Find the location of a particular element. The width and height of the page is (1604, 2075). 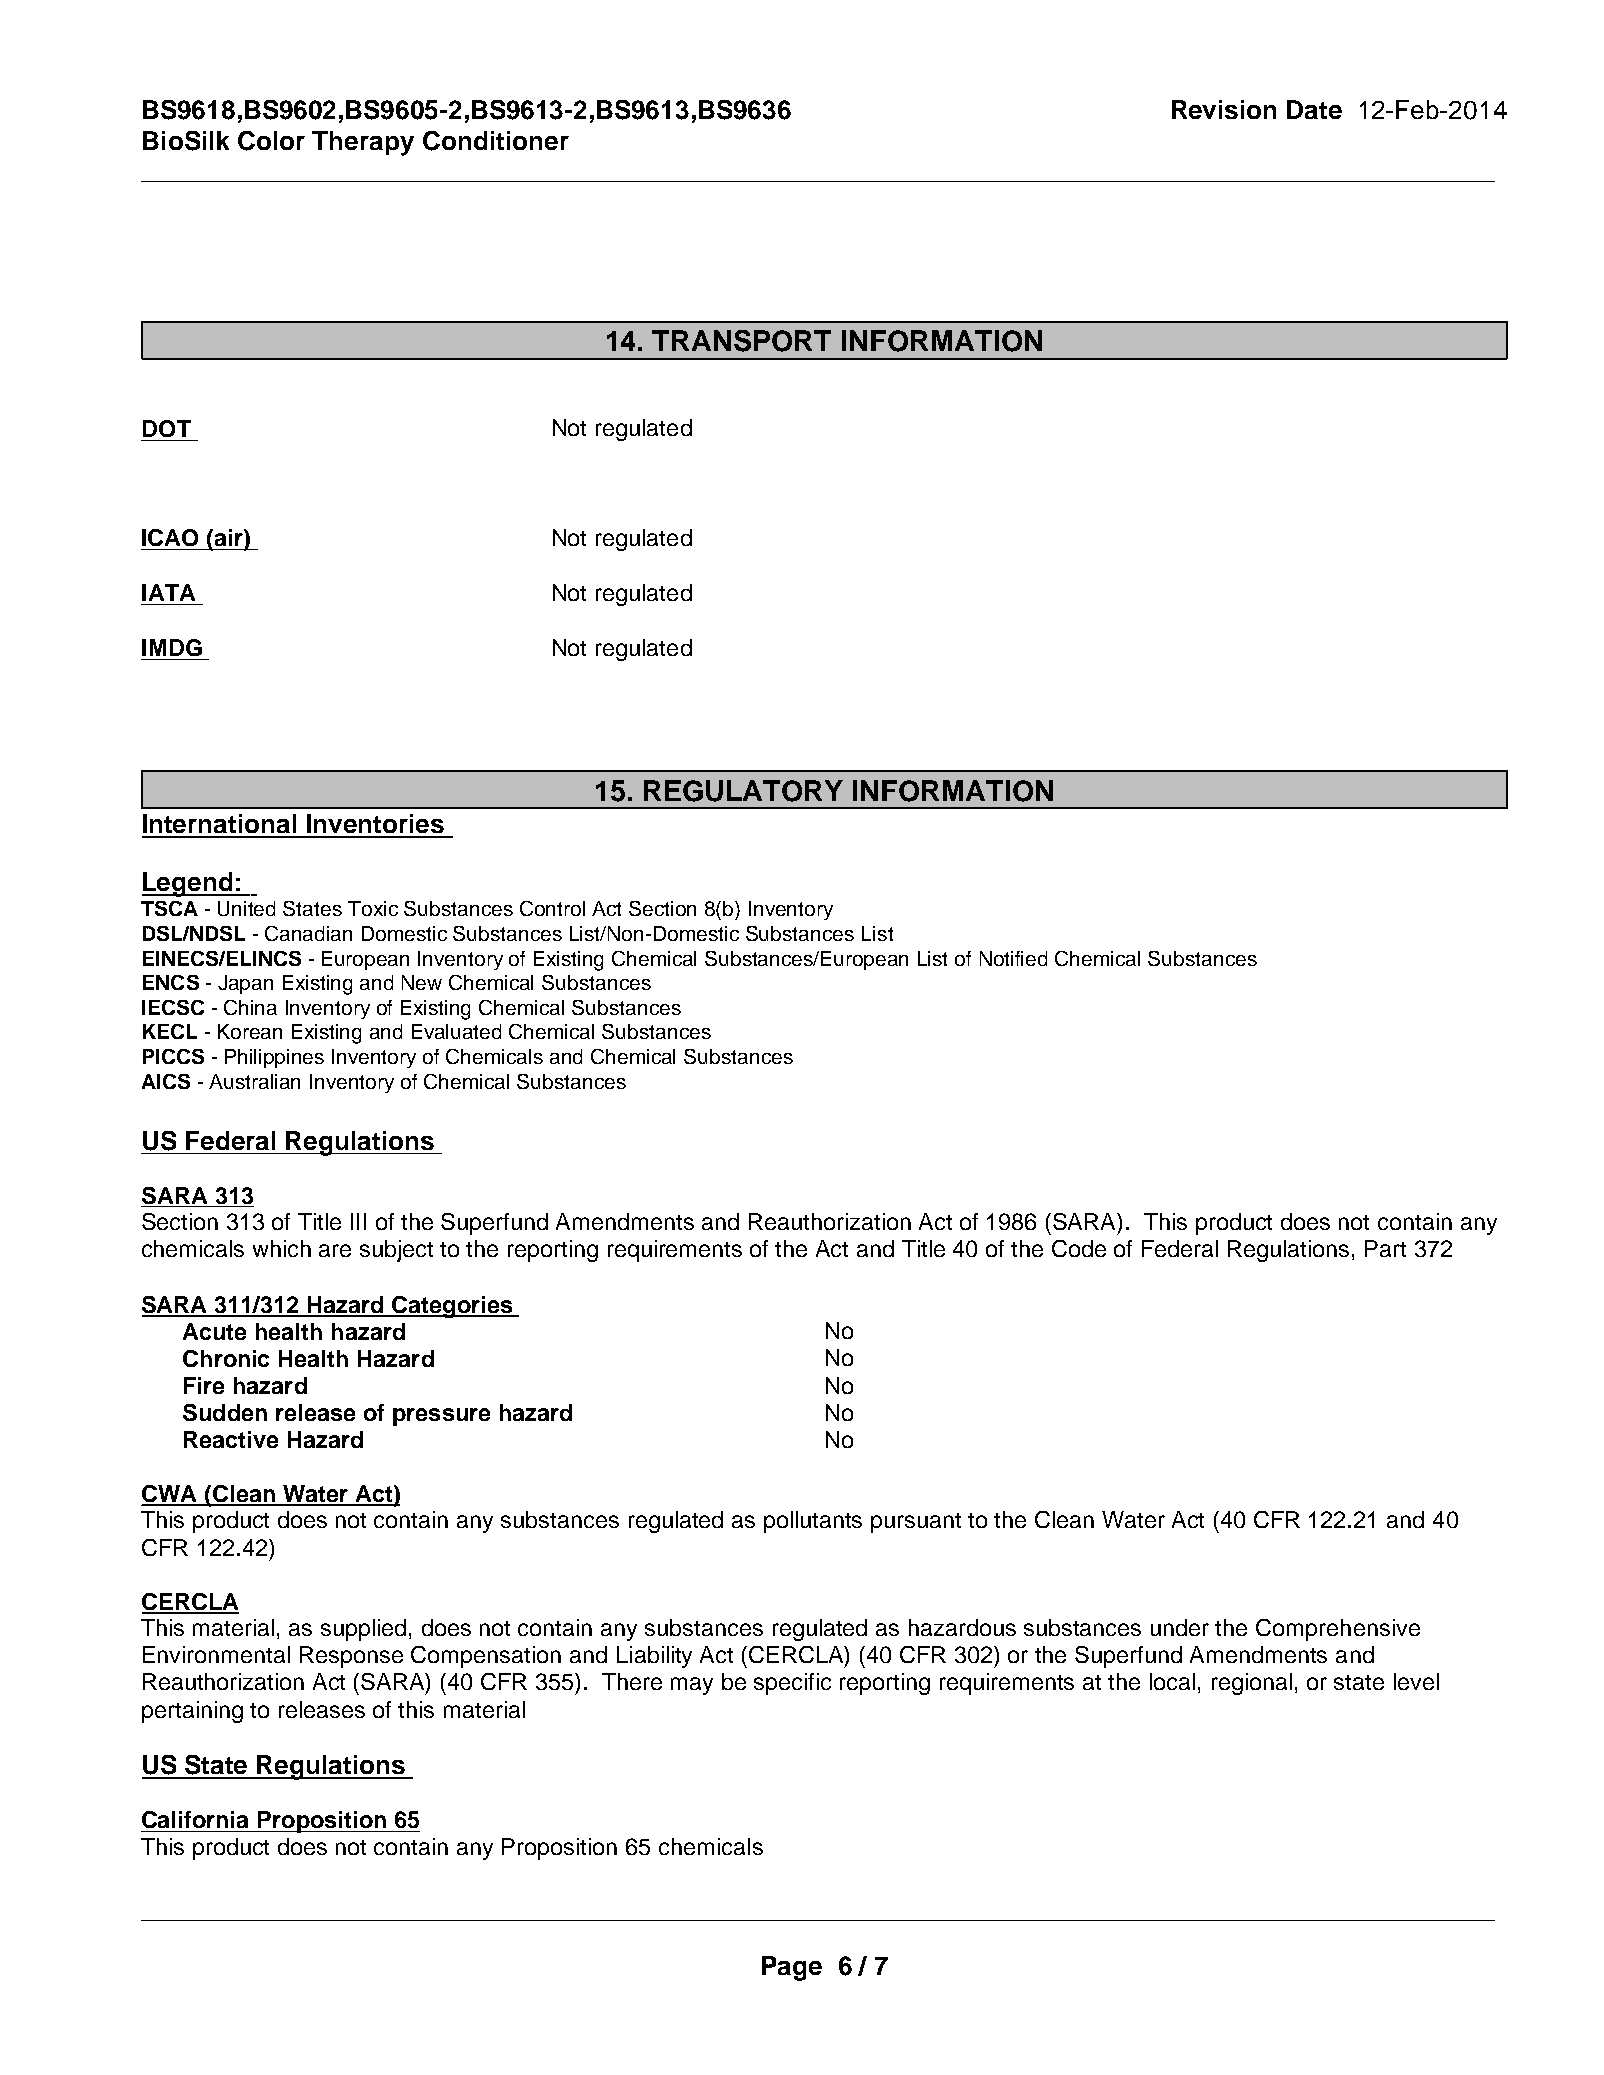

Therapy is located at coordinates (363, 143).
